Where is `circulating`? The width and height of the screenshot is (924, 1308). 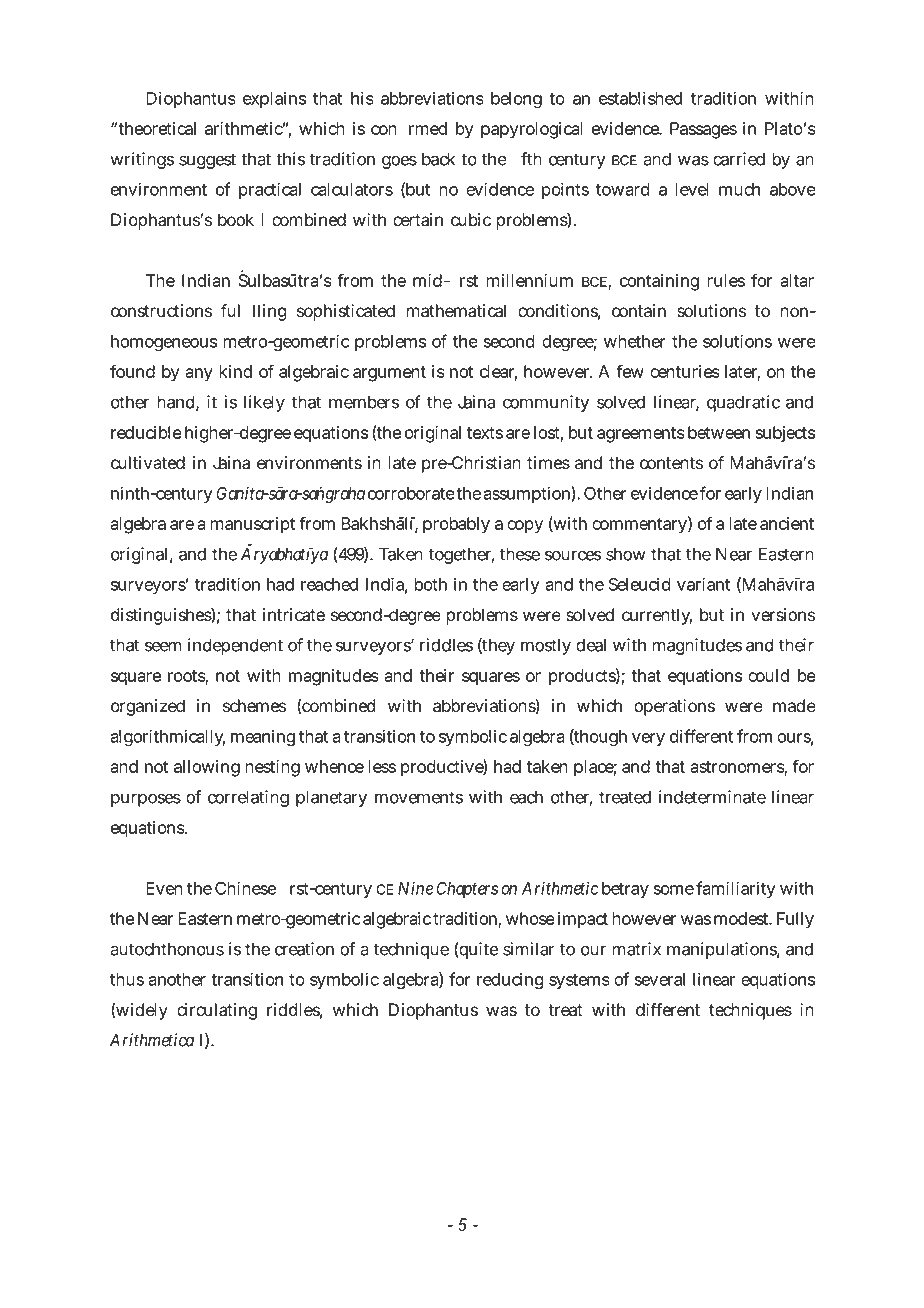 circulating is located at coordinates (217, 1011).
